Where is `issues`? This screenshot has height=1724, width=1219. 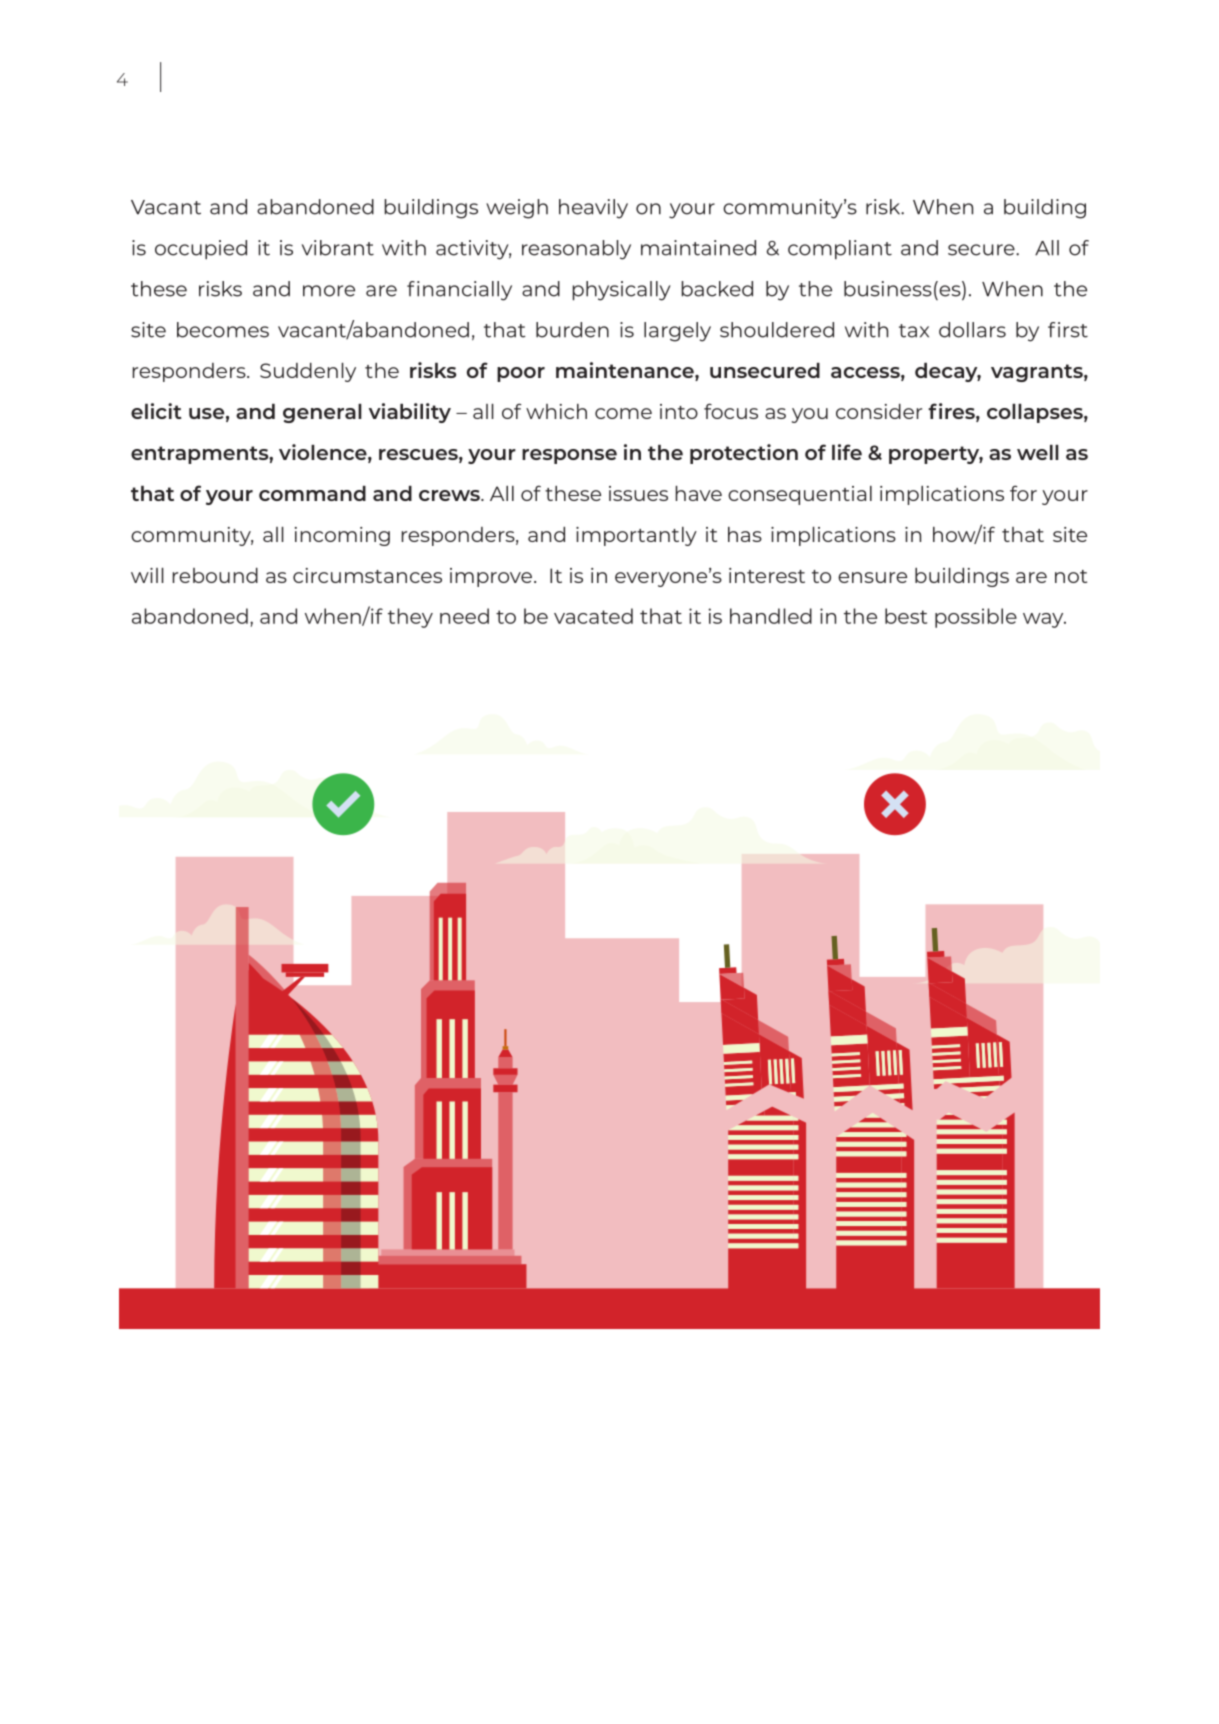
issues is located at coordinates (638, 493).
